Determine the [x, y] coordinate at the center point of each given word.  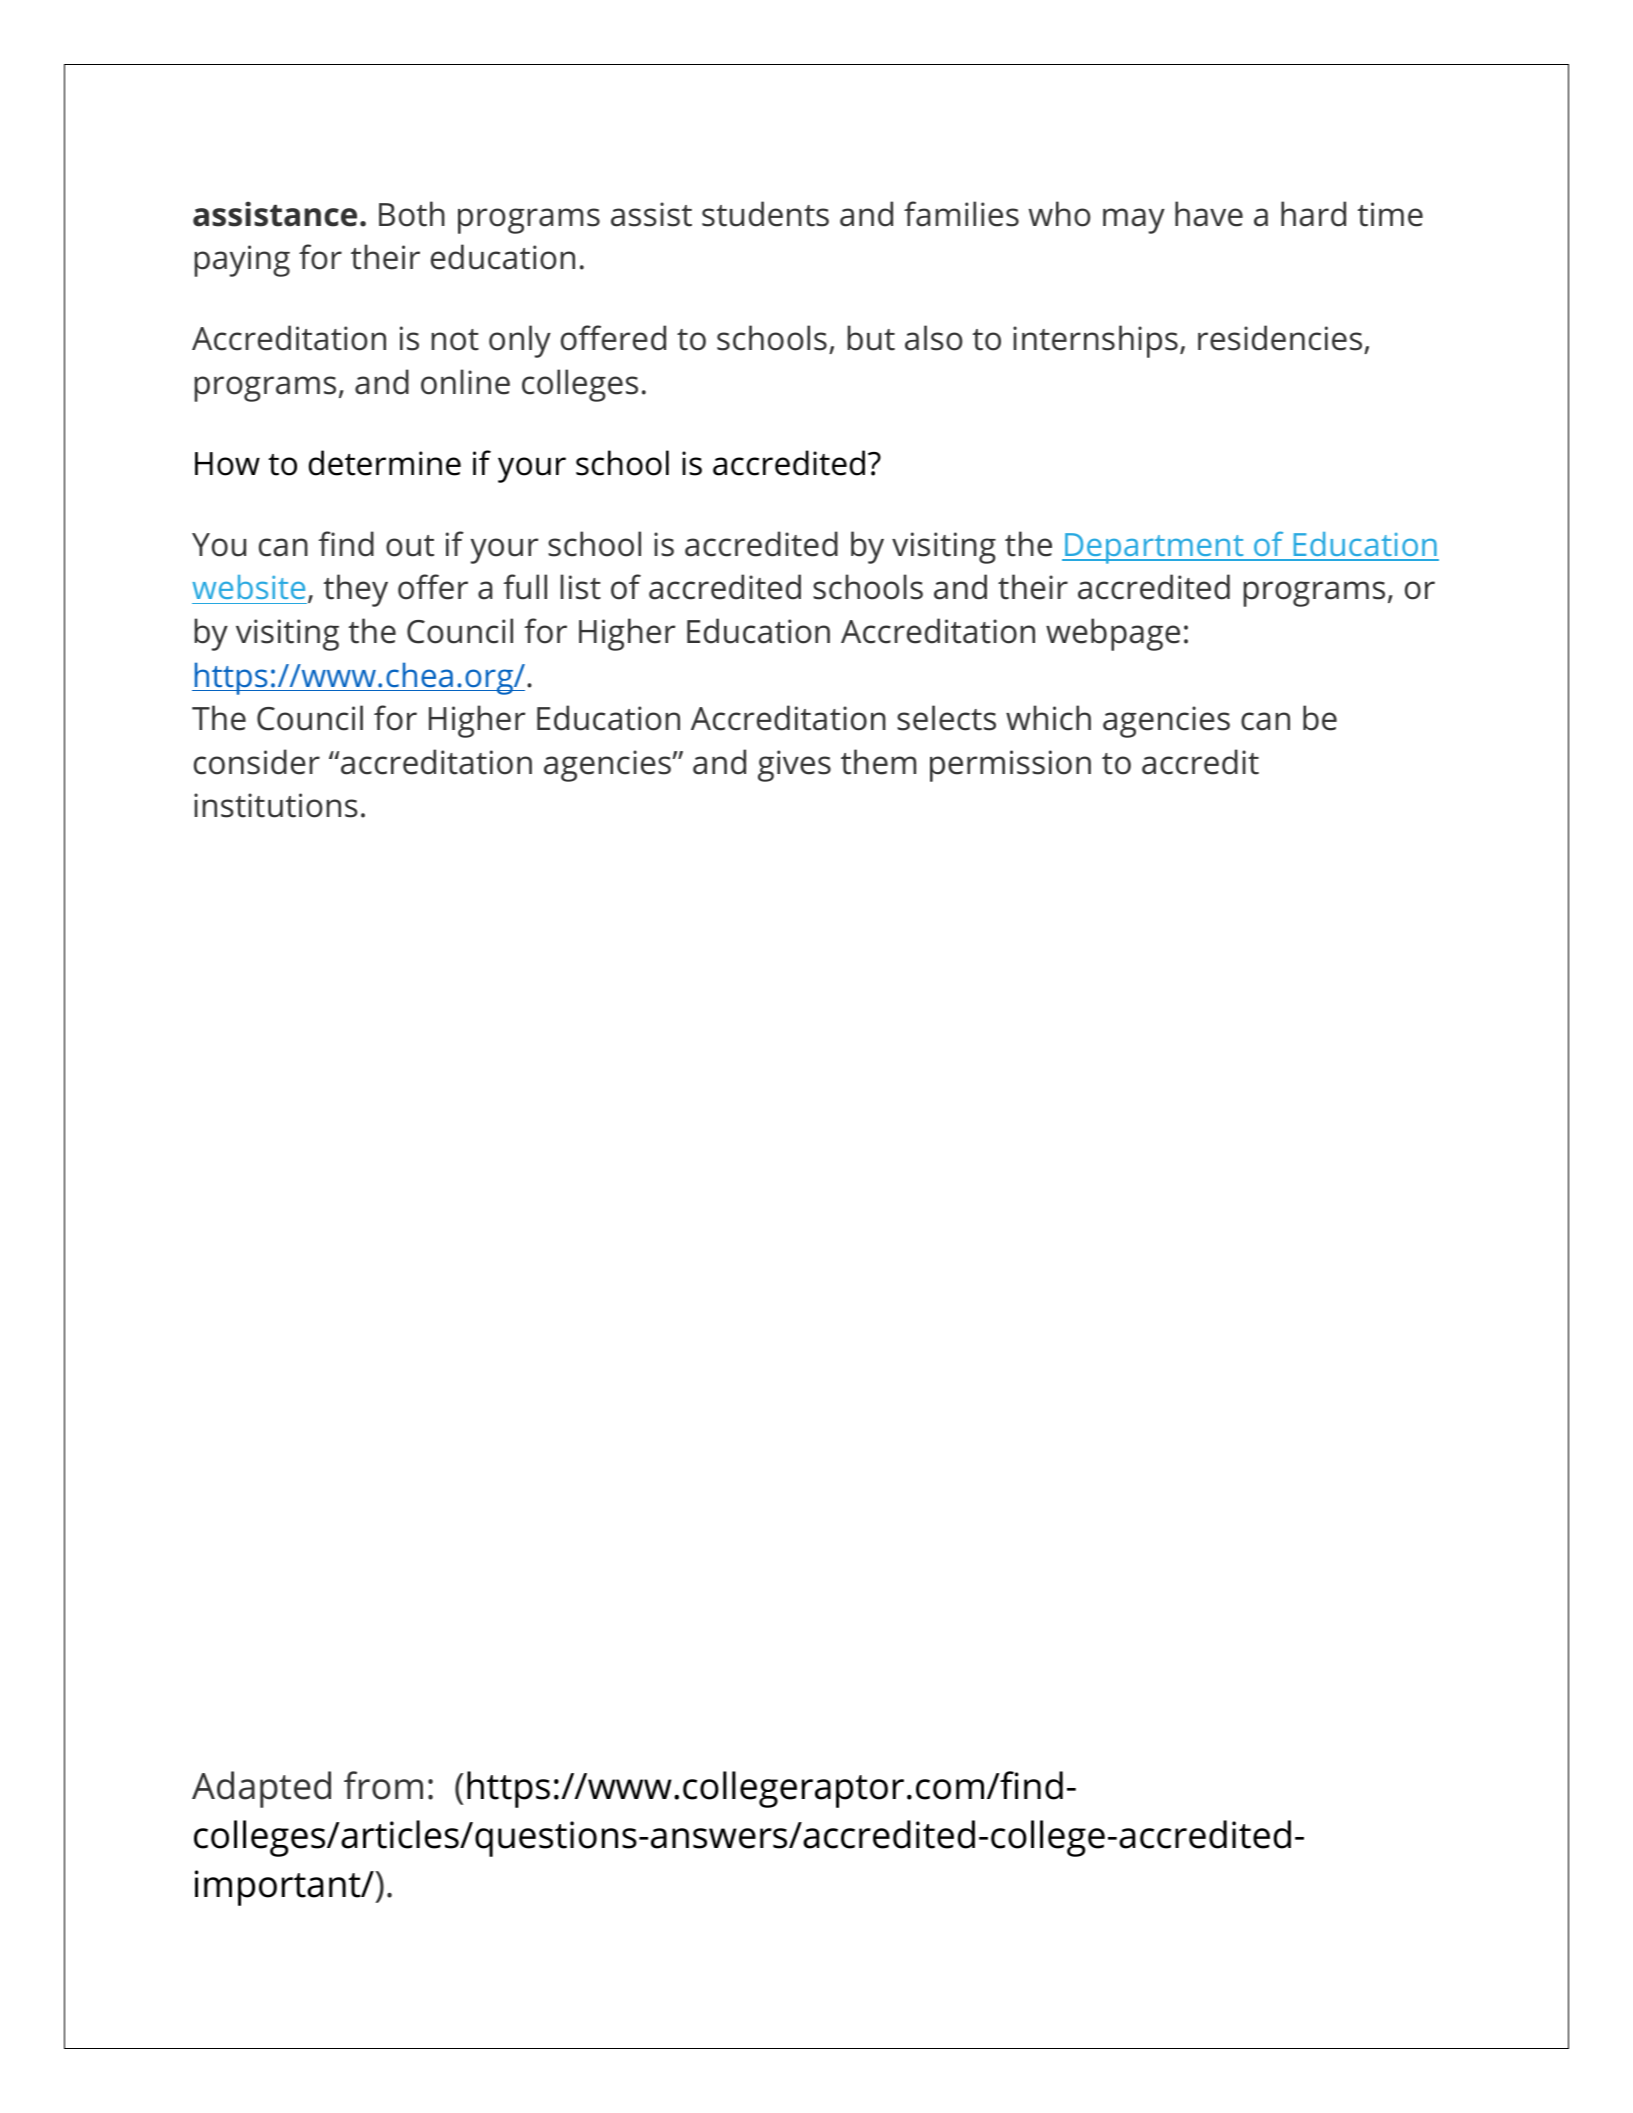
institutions [276, 805]
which [1048, 718]
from [383, 1785]
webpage [1113, 634]
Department [1154, 548]
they [356, 590]
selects [946, 718]
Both [412, 214]
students [765, 214]
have [1209, 214]
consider [257, 762]
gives [794, 766]
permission [1010, 766]
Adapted [261, 1789]
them [878, 762]
